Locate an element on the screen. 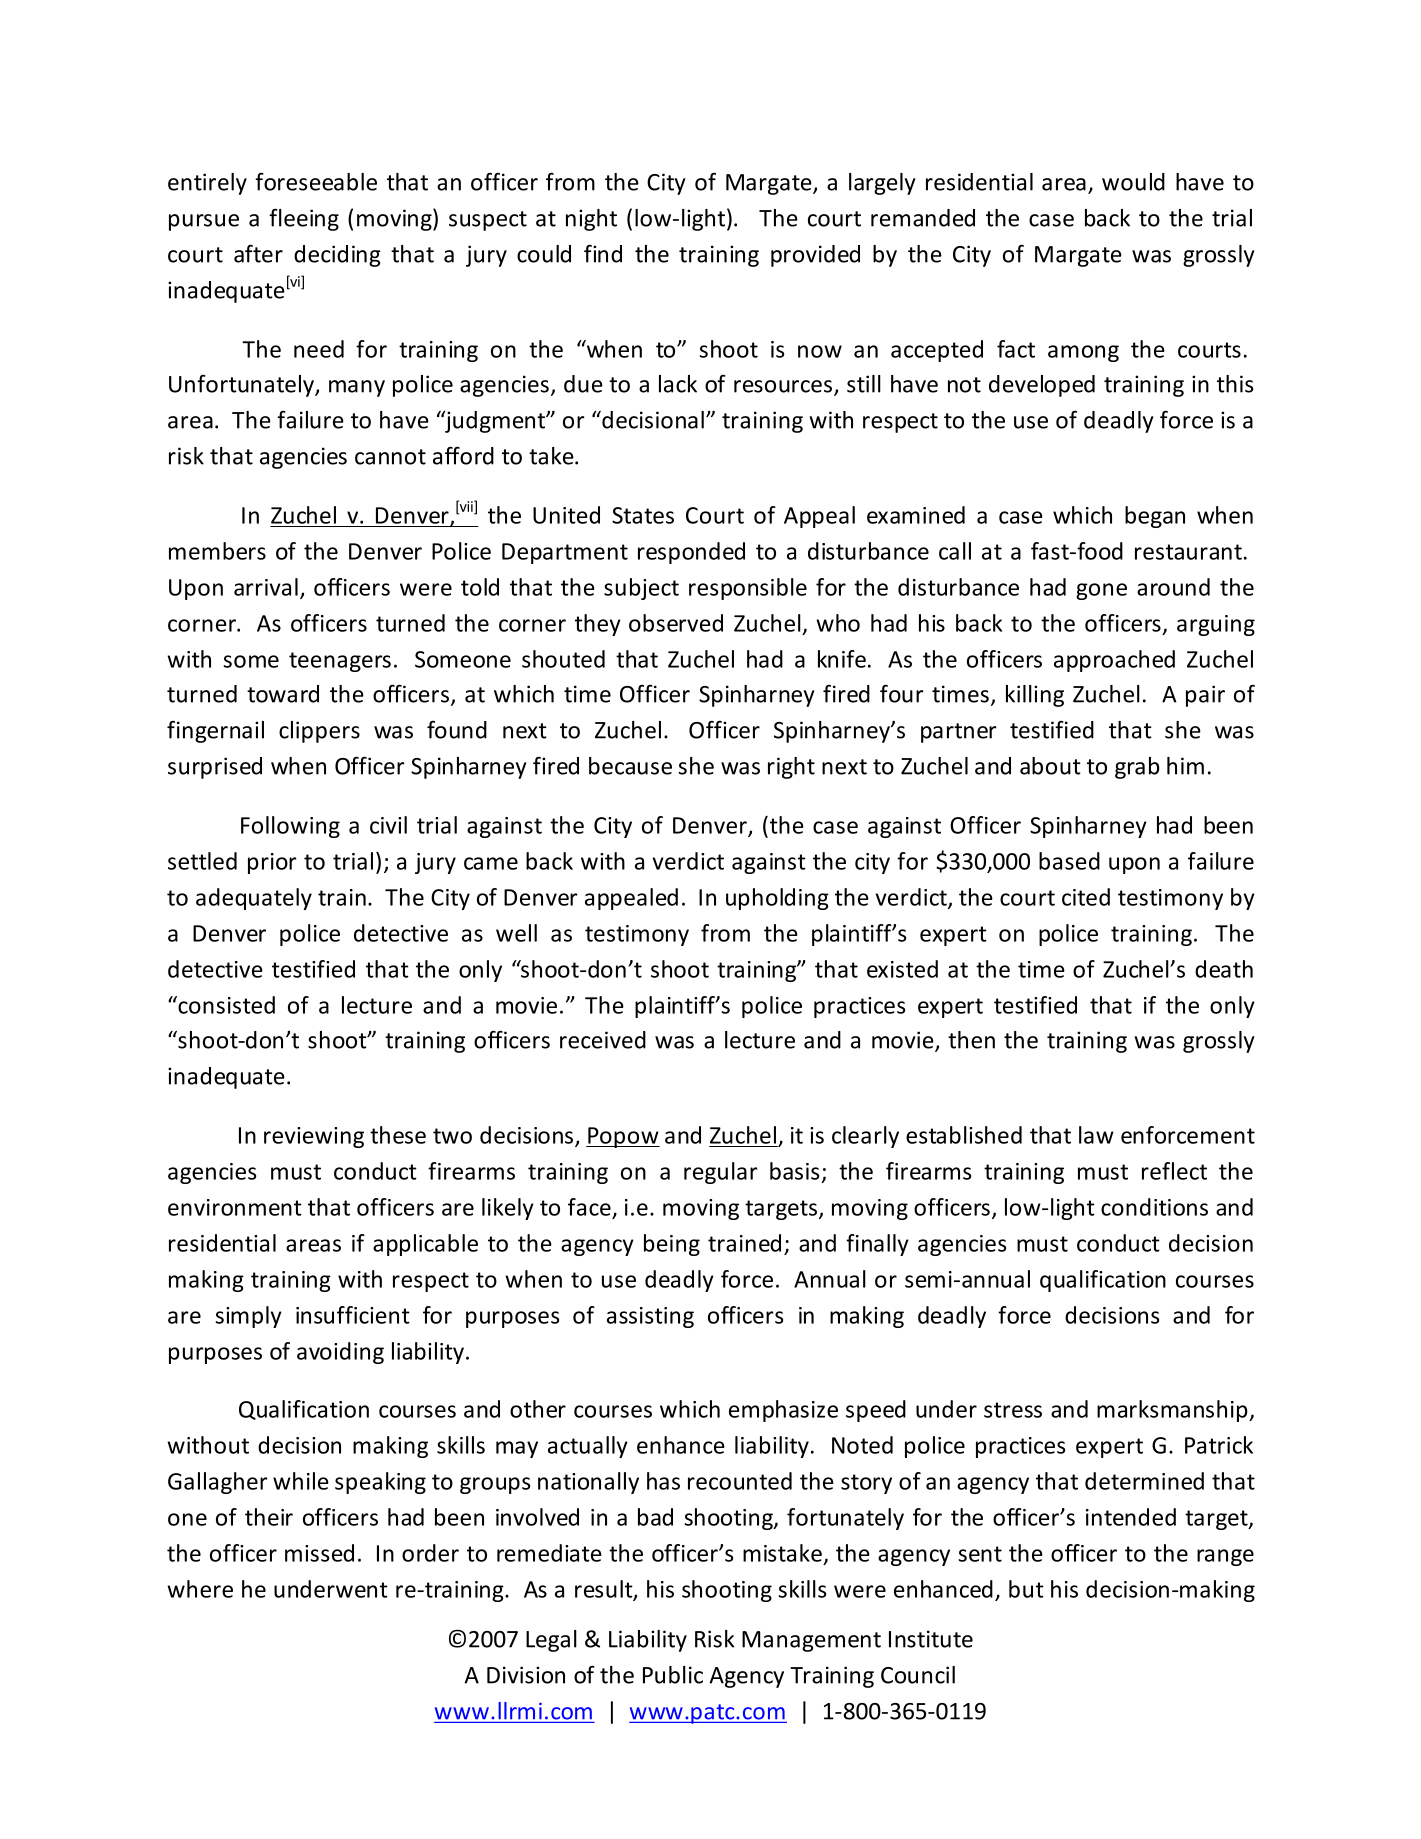 This screenshot has width=1421, height=1839. Public is located at coordinates (673, 1675).
